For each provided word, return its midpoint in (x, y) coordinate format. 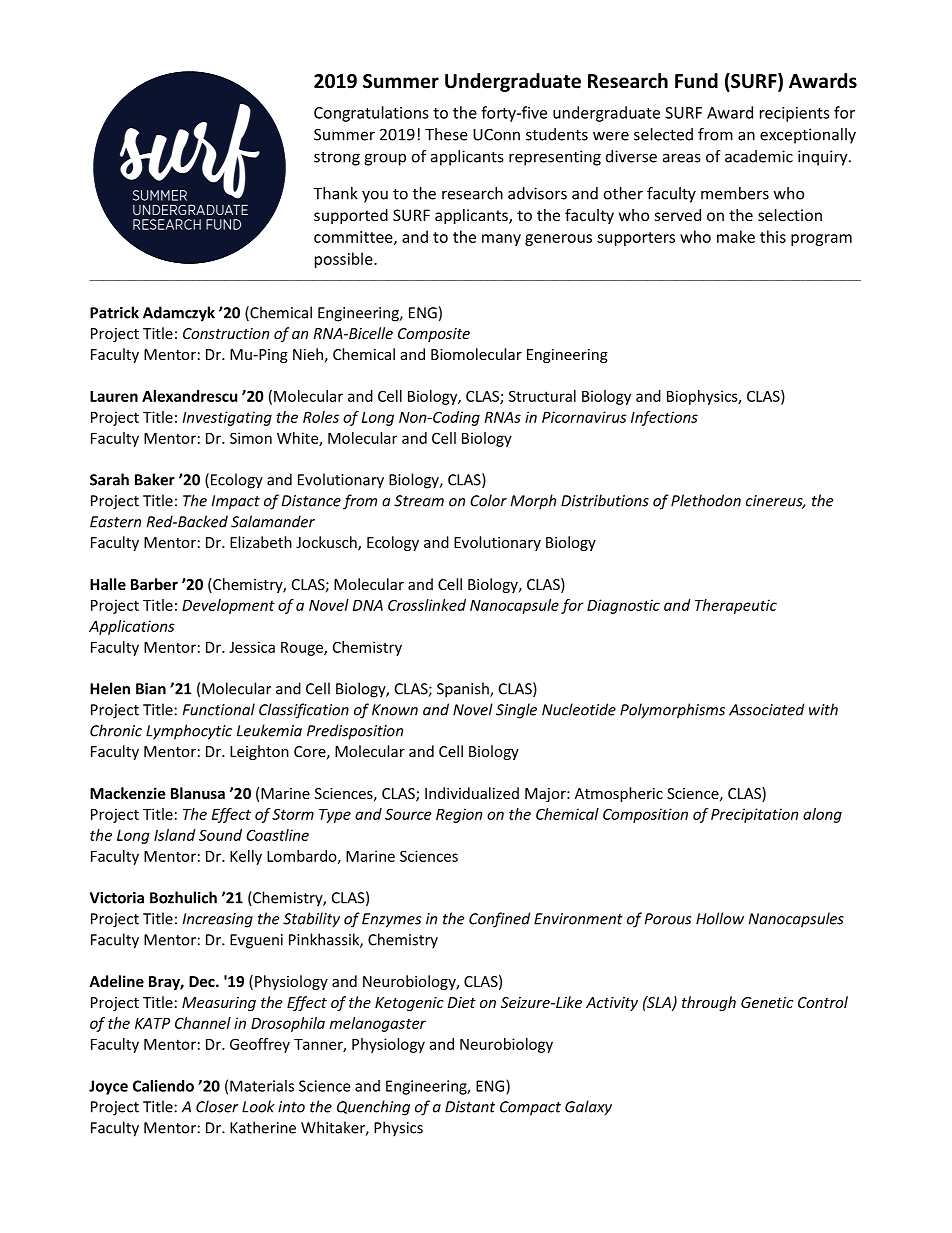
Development (228, 606)
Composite (434, 335)
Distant (470, 1107)
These (446, 134)
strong (337, 159)
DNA (368, 605)
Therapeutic (736, 606)
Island (175, 835)
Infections (664, 418)
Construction (226, 333)
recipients (795, 114)
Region (459, 815)
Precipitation (754, 815)
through (709, 1003)
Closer (217, 1106)
